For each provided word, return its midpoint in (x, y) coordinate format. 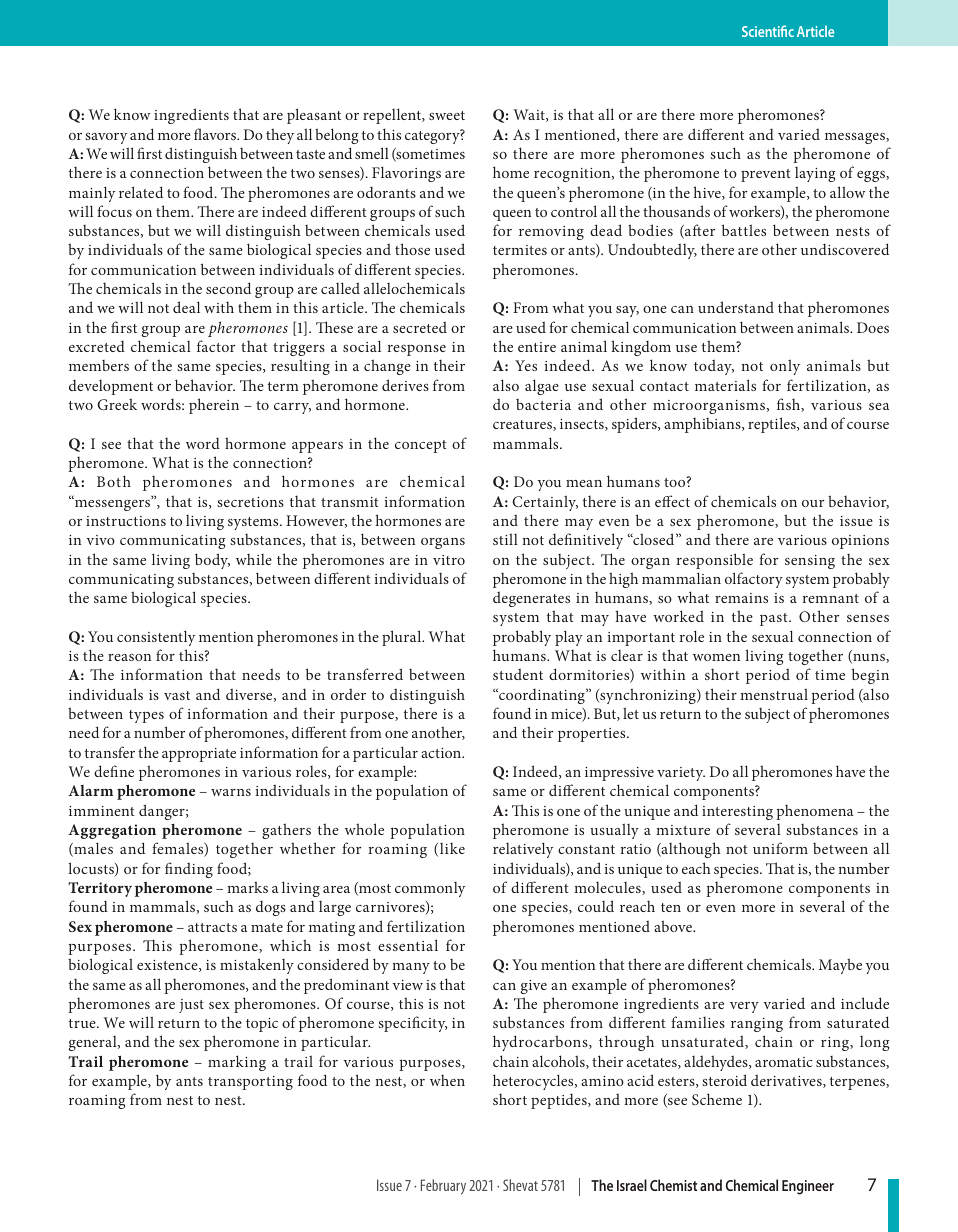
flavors (216, 134)
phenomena (814, 812)
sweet (447, 115)
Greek (117, 404)
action (442, 753)
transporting (250, 1083)
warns (231, 792)
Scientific (768, 31)
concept (421, 446)
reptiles (773, 425)
